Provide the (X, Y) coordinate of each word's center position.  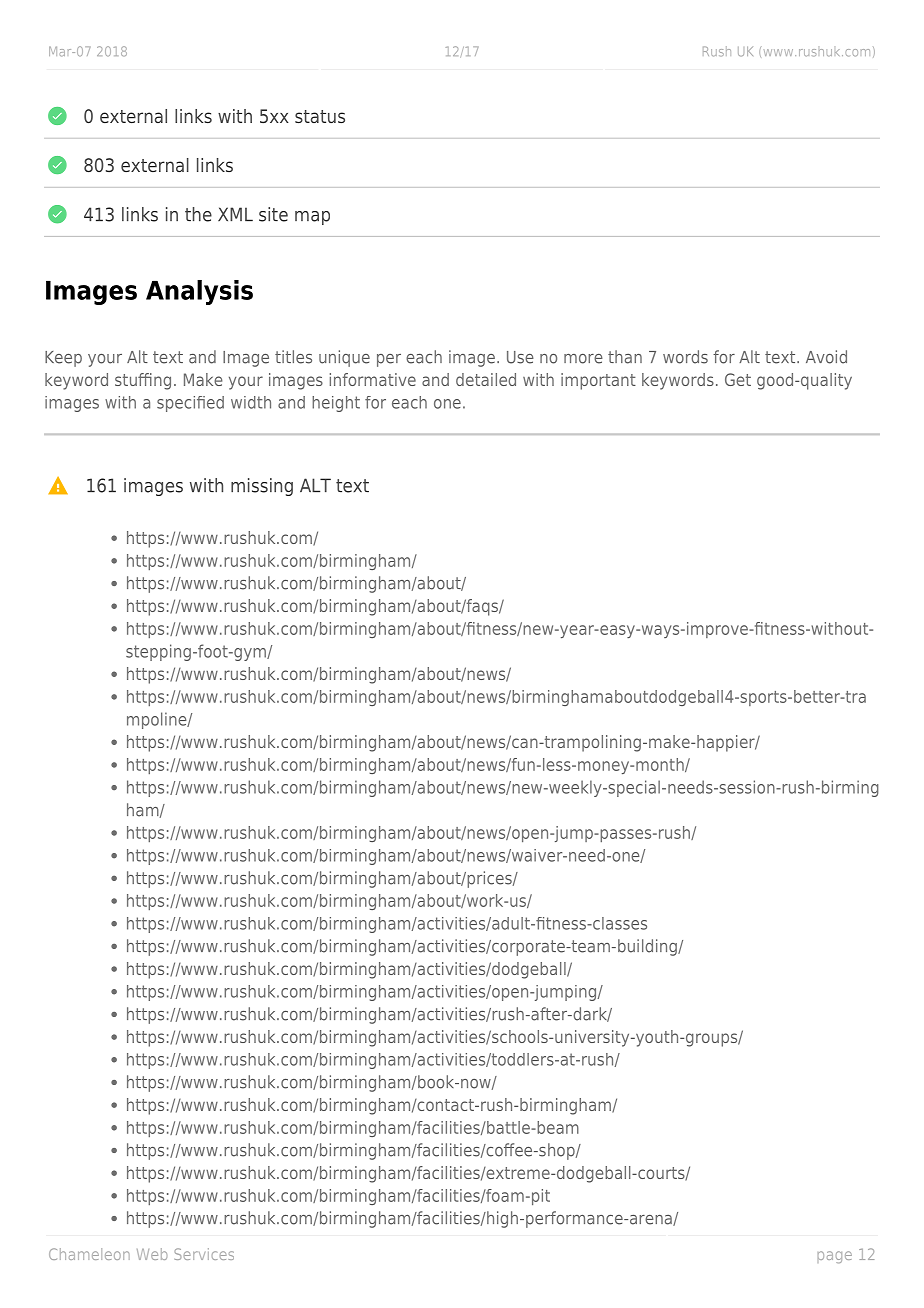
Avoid (826, 357)
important (598, 381)
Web (152, 1254)
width (251, 402)
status (320, 116)
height (336, 404)
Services (204, 1254)
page (835, 1257)
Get (738, 379)
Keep (63, 359)
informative (373, 379)
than (625, 357)
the (198, 214)
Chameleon (89, 1254)
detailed (486, 379)
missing (262, 487)
